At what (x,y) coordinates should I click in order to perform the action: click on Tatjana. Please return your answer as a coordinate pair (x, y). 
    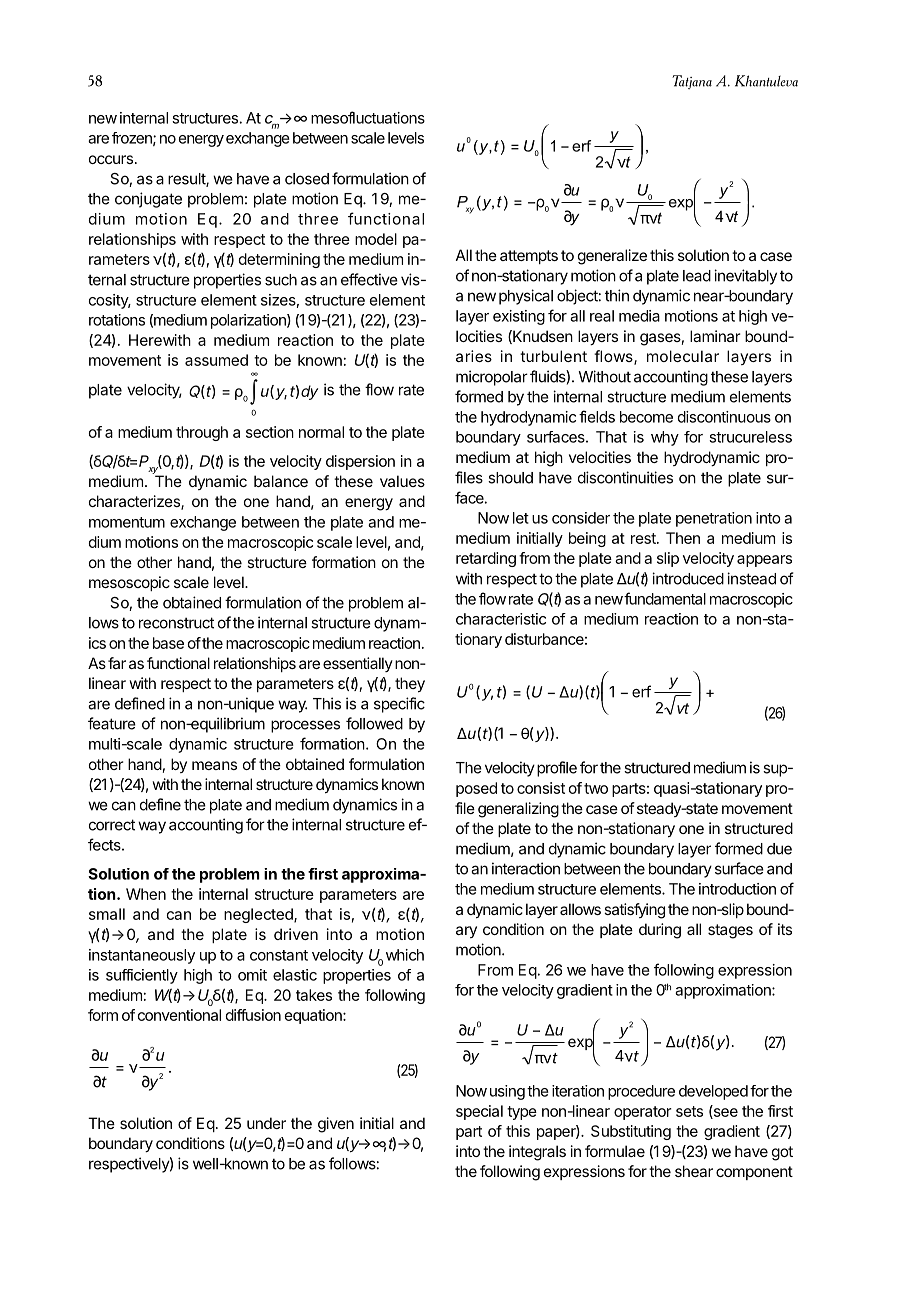
    Looking at the image, I should click on (692, 82).
